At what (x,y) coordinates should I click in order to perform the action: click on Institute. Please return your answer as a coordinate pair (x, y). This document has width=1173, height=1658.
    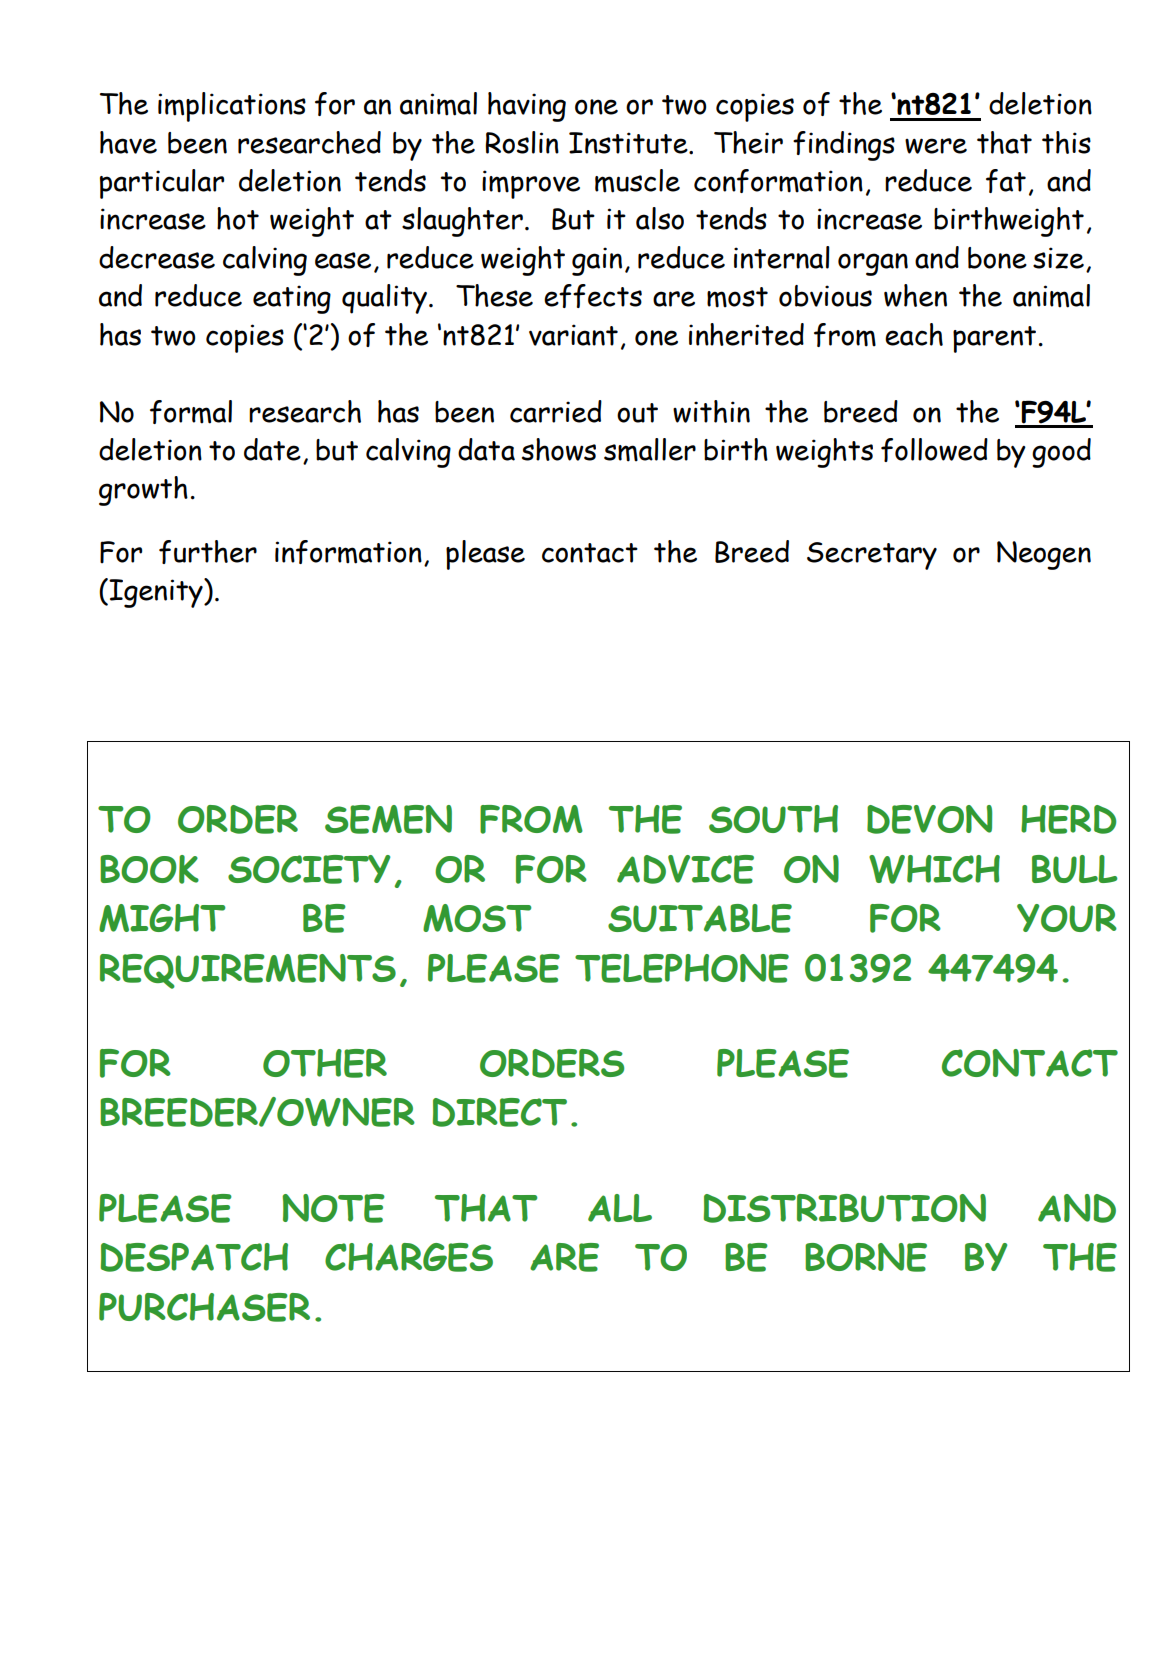
    Looking at the image, I should click on (629, 143).
